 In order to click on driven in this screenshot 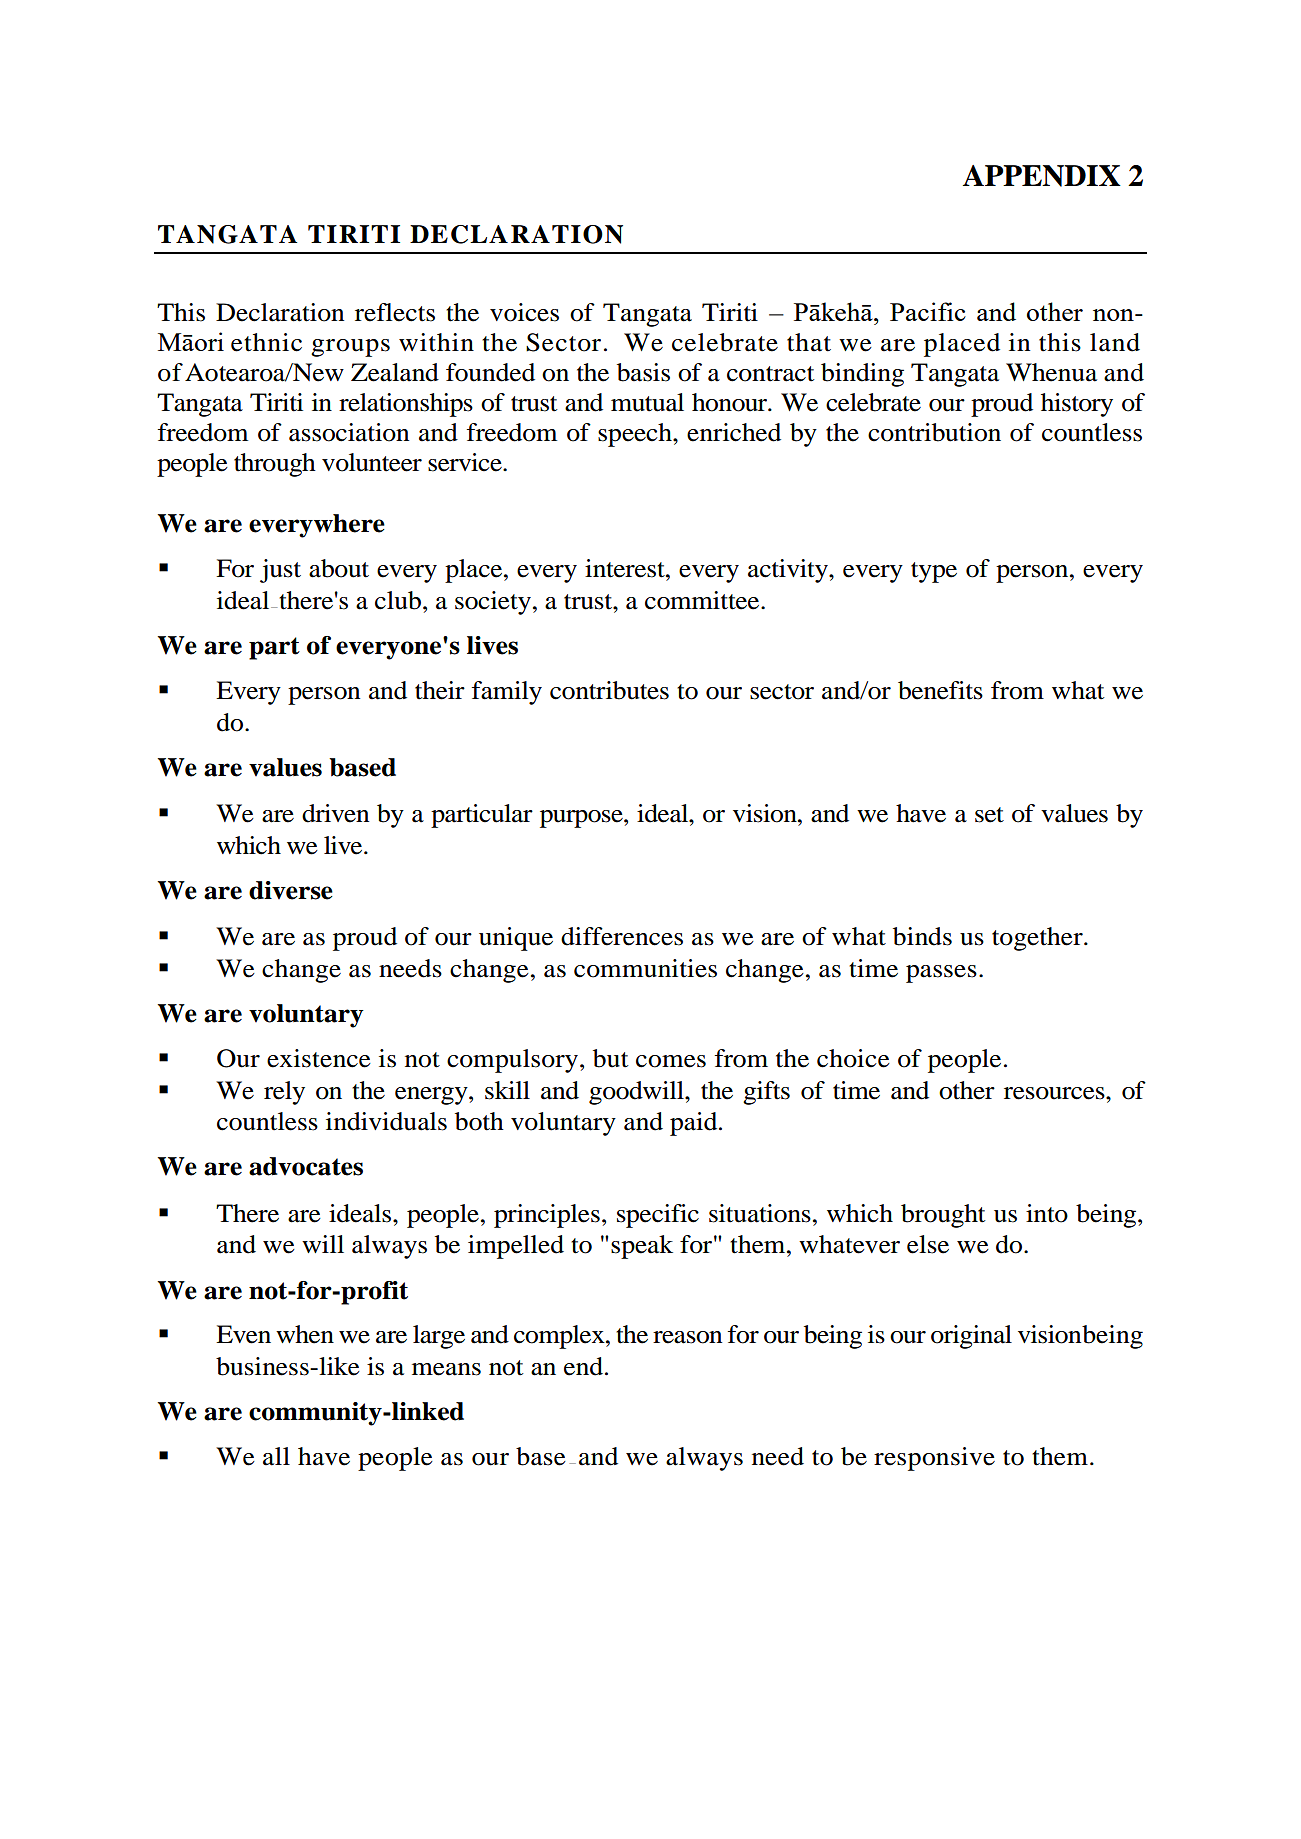, I will do `click(335, 813)`.
